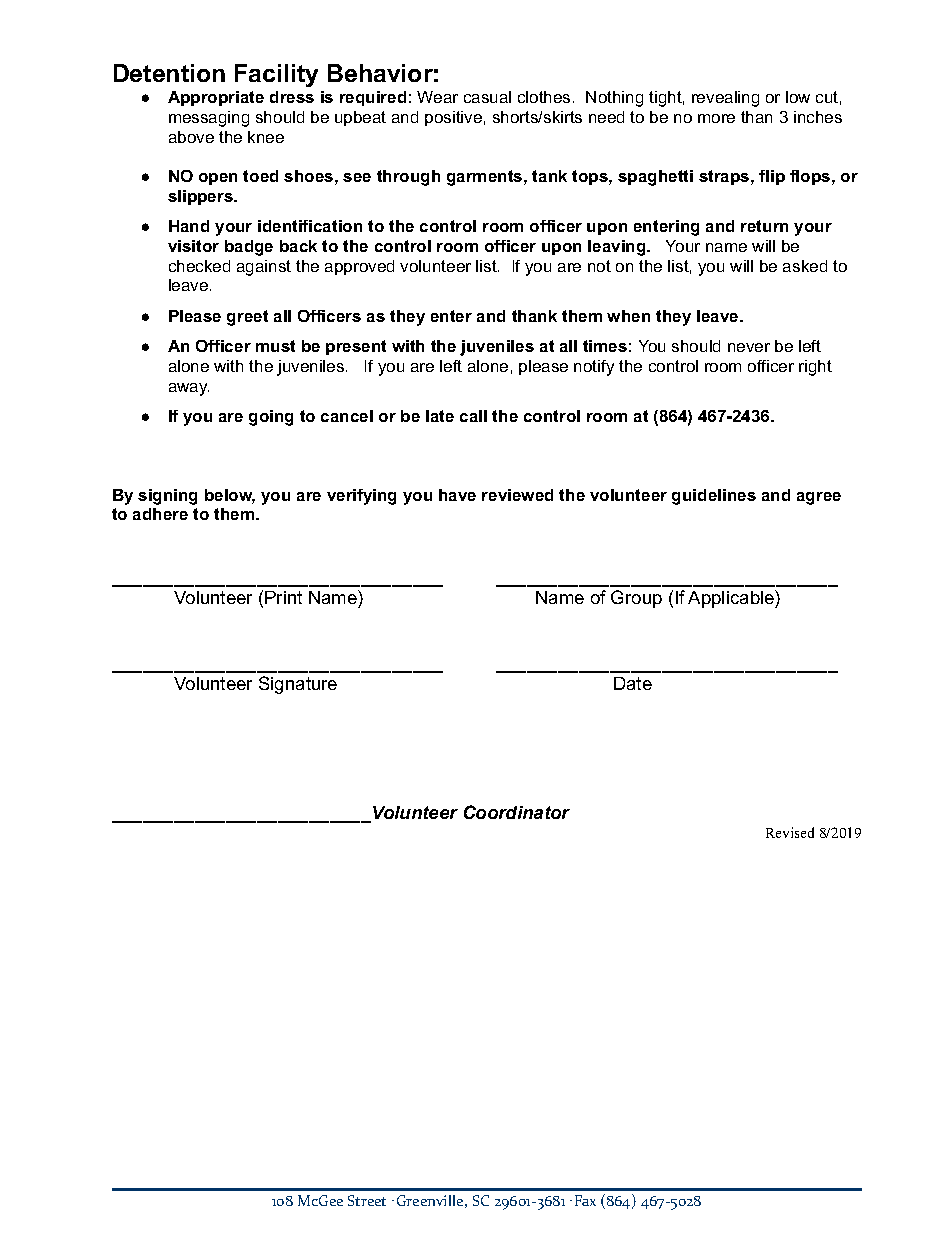 Image resolution: width=952 pixels, height=1233 pixels. What do you see at coordinates (216, 98) in the screenshot?
I see `Appropriate` at bounding box center [216, 98].
